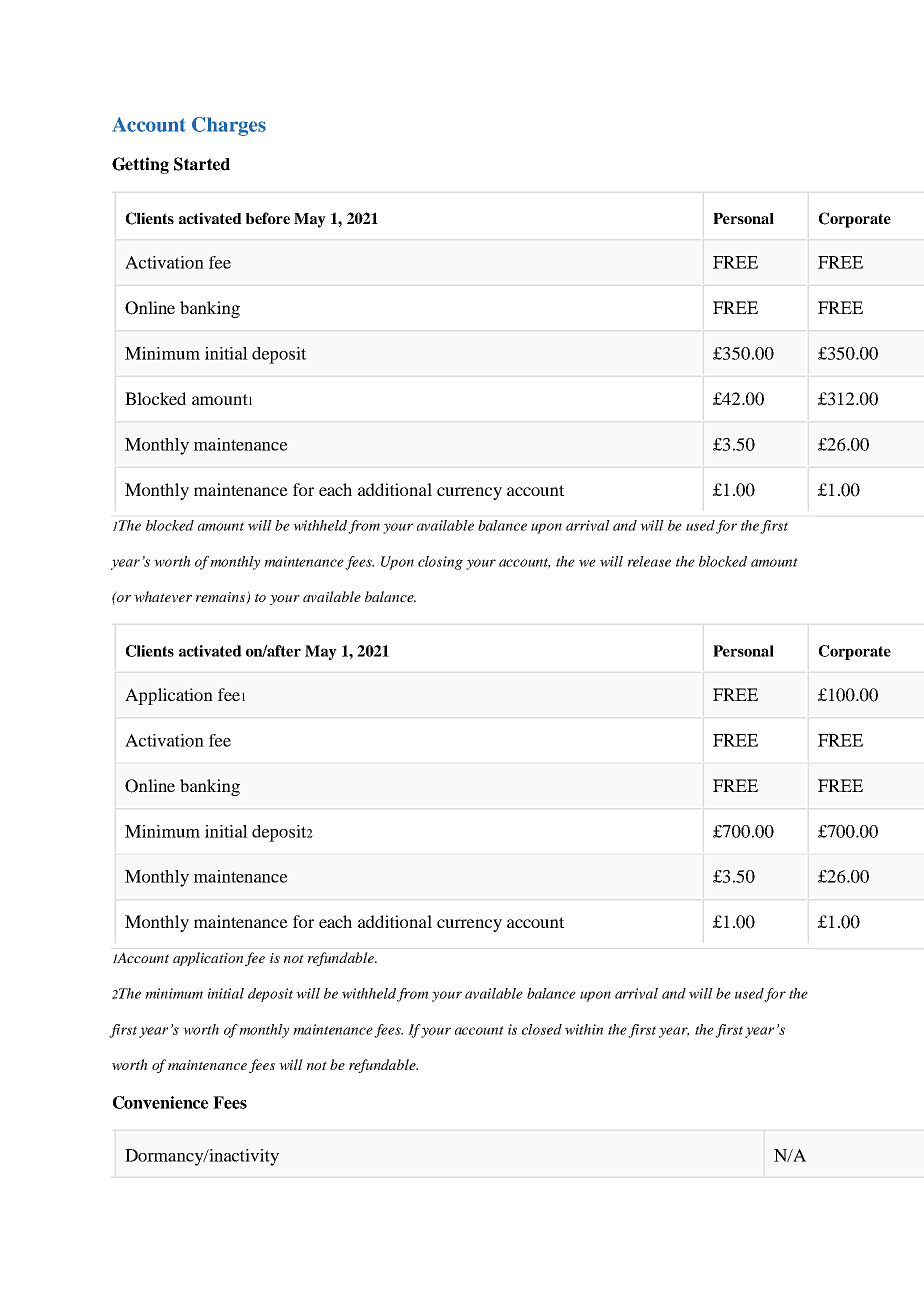  I want to click on Charges, so click(229, 126).
